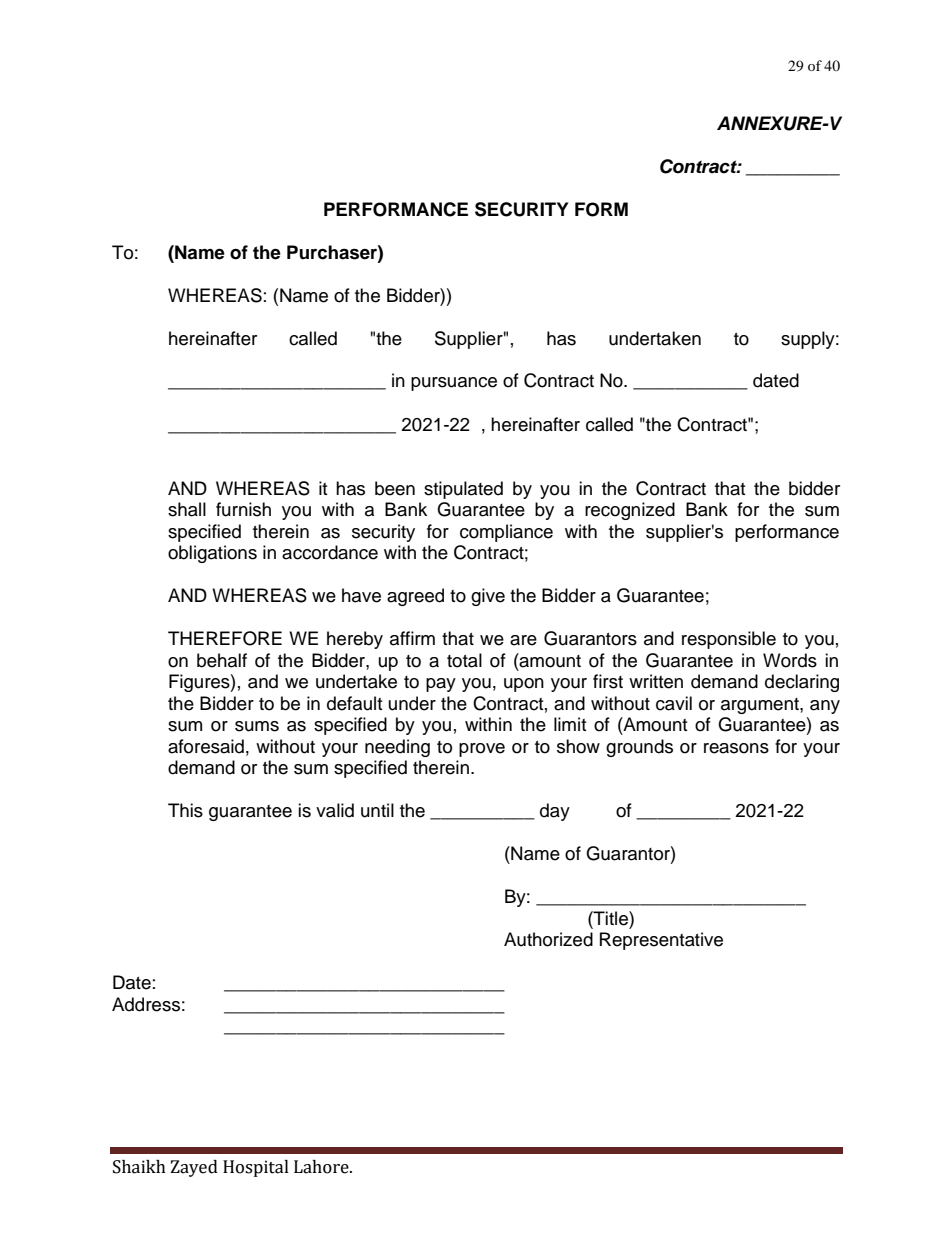 Image resolution: width=952 pixels, height=1233 pixels. Describe the element at coordinates (661, 941) in the image. I see `Representative` at that location.
